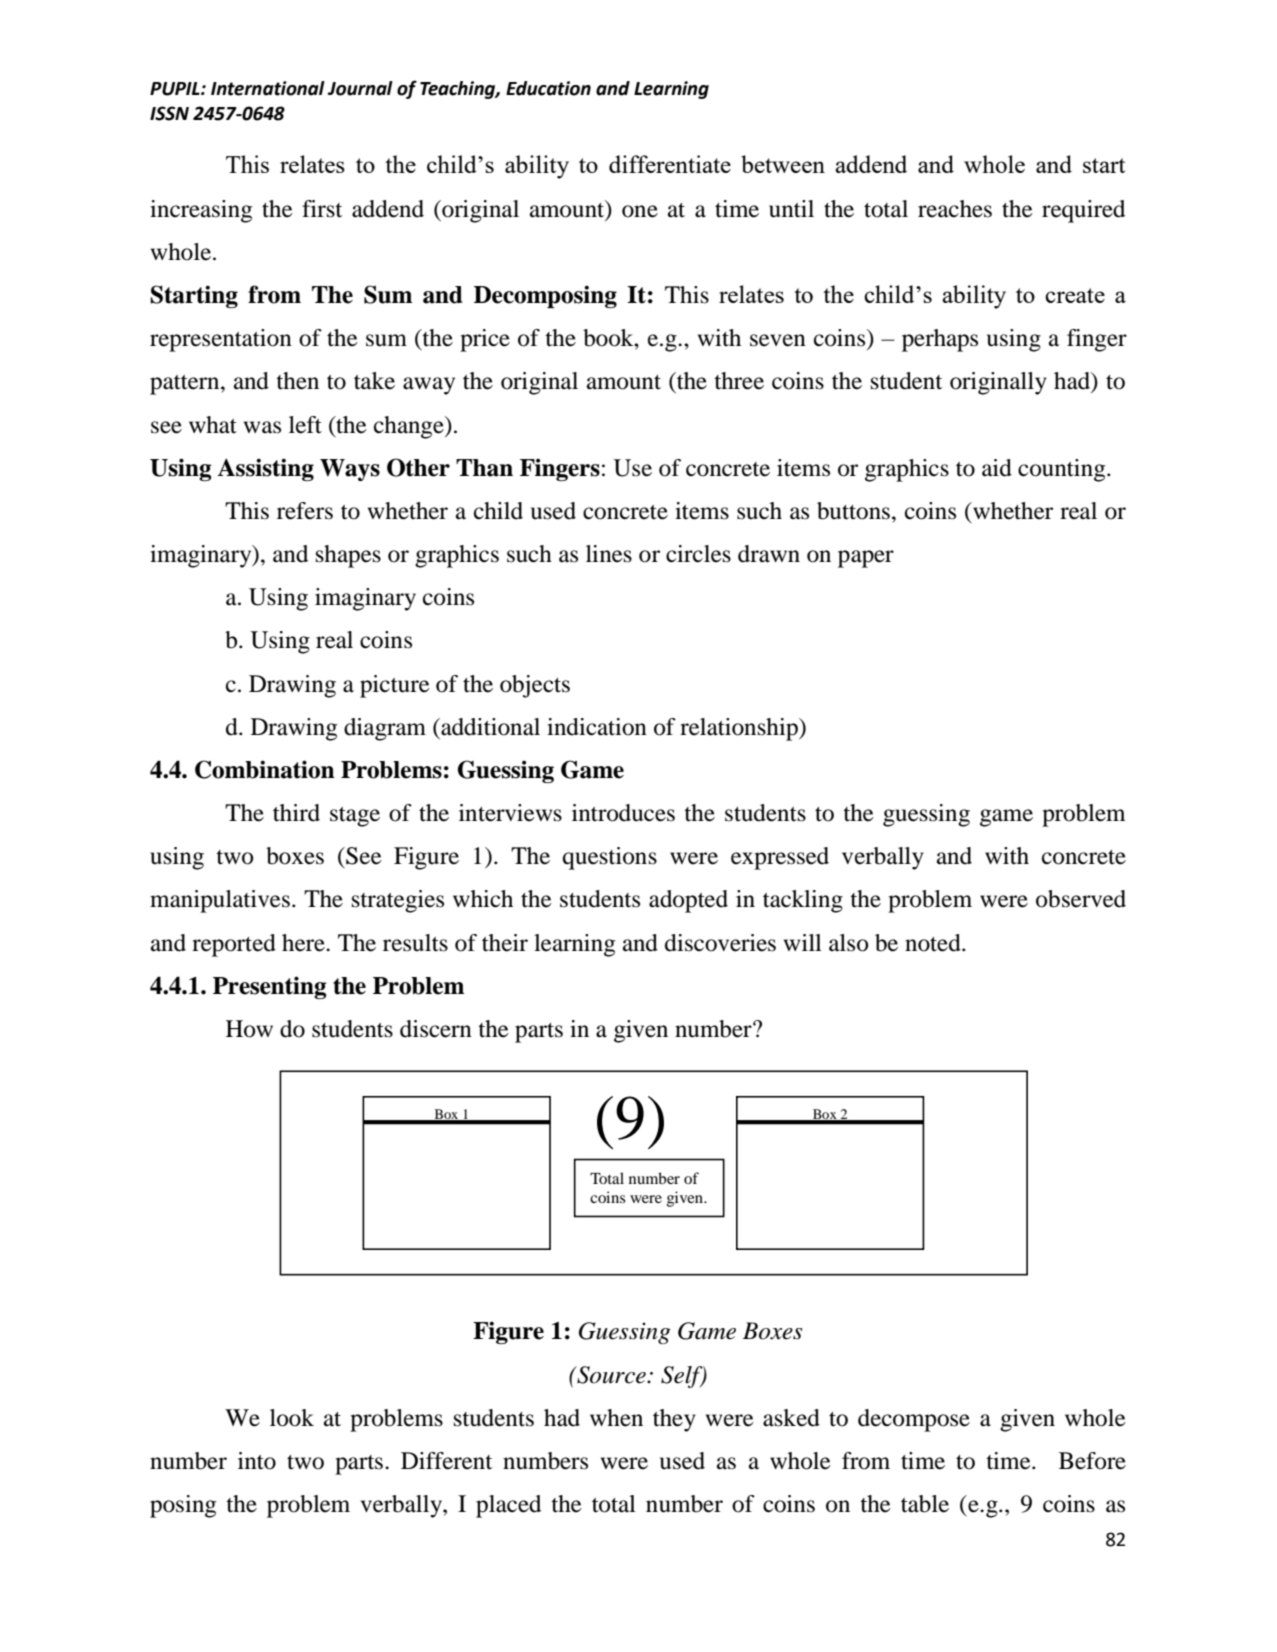 The height and width of the document is (1652, 1277). I want to click on third, so click(296, 813).
